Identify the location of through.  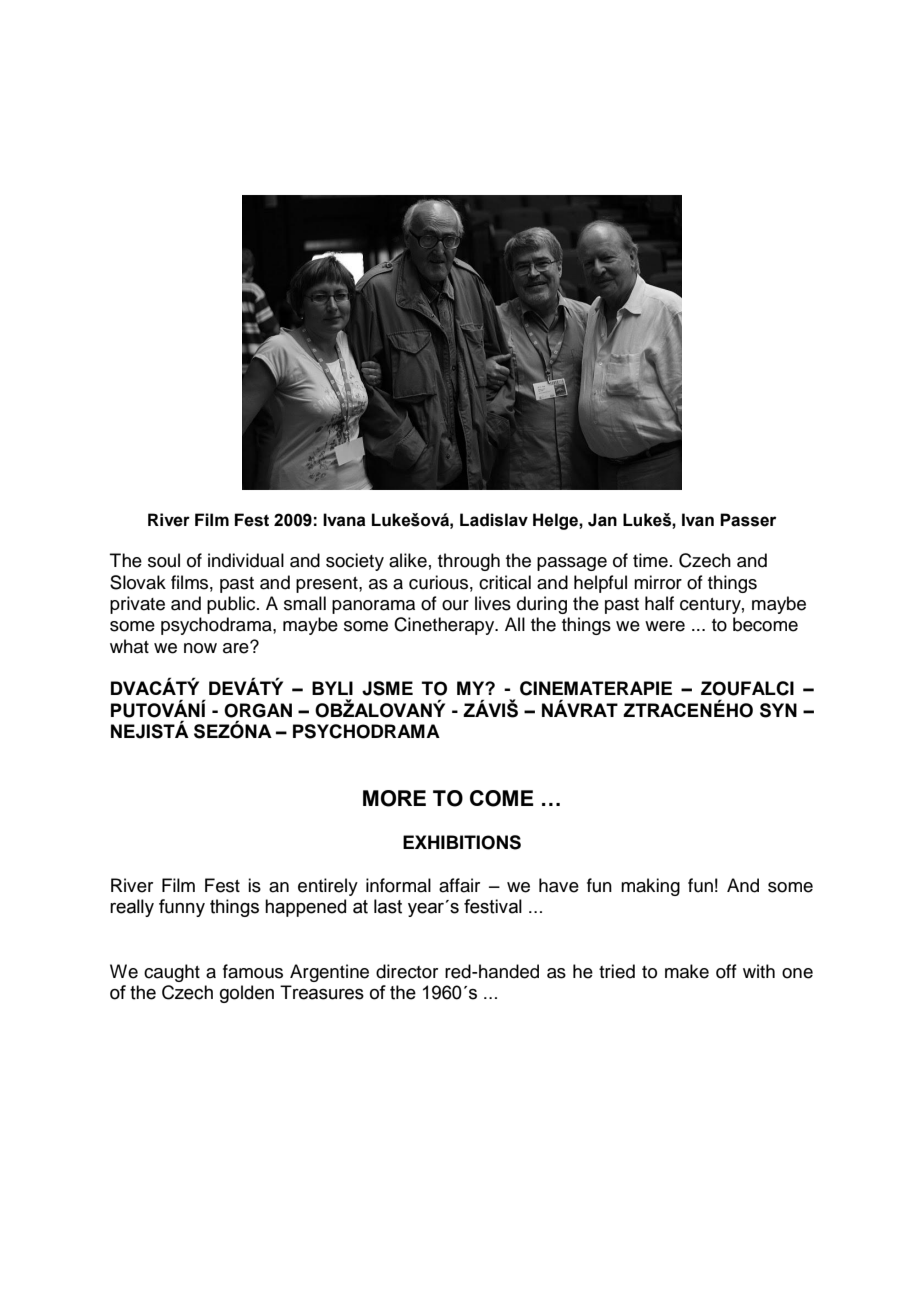
(469, 562).
